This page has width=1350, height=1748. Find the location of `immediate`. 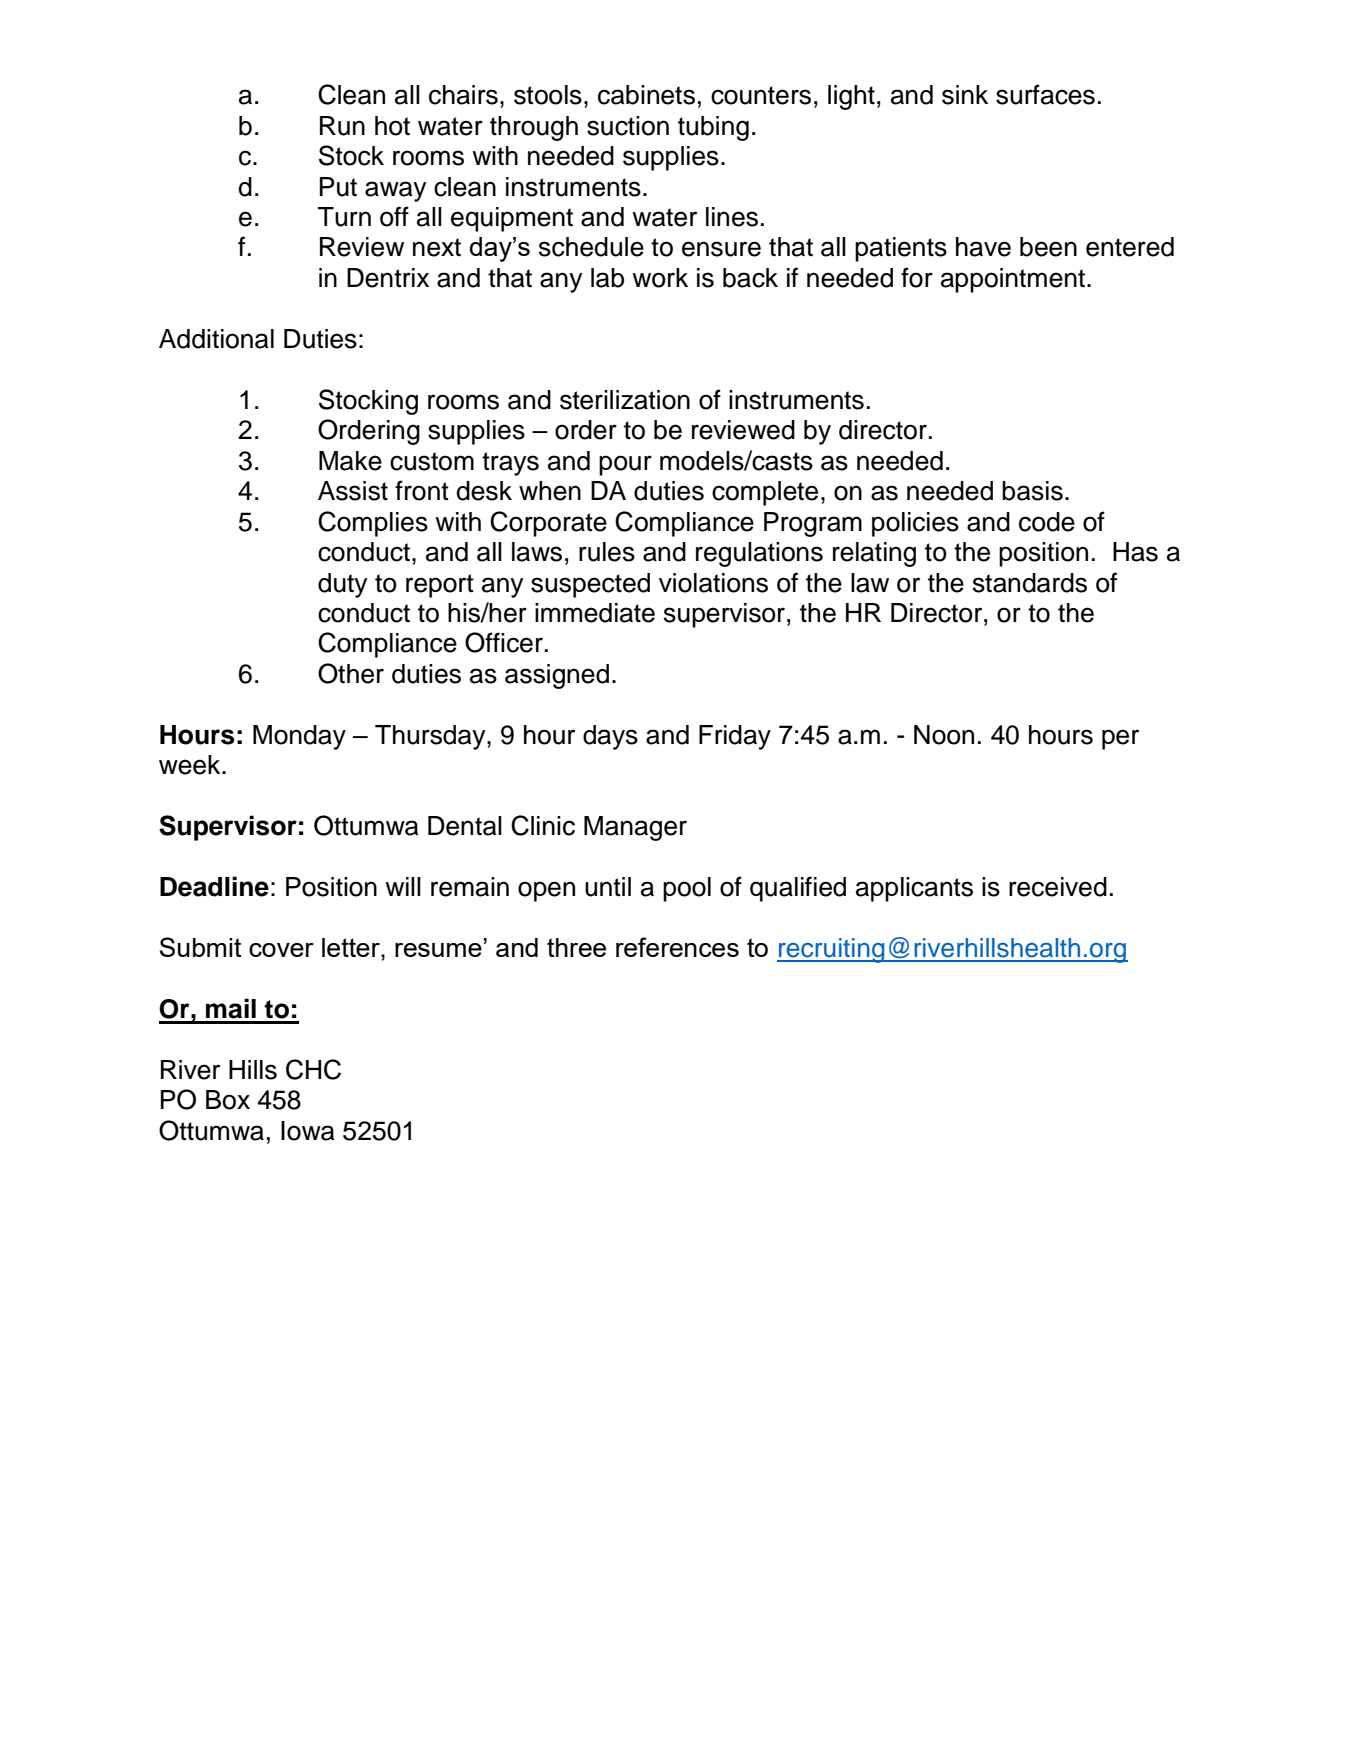

immediate is located at coordinates (595, 613).
